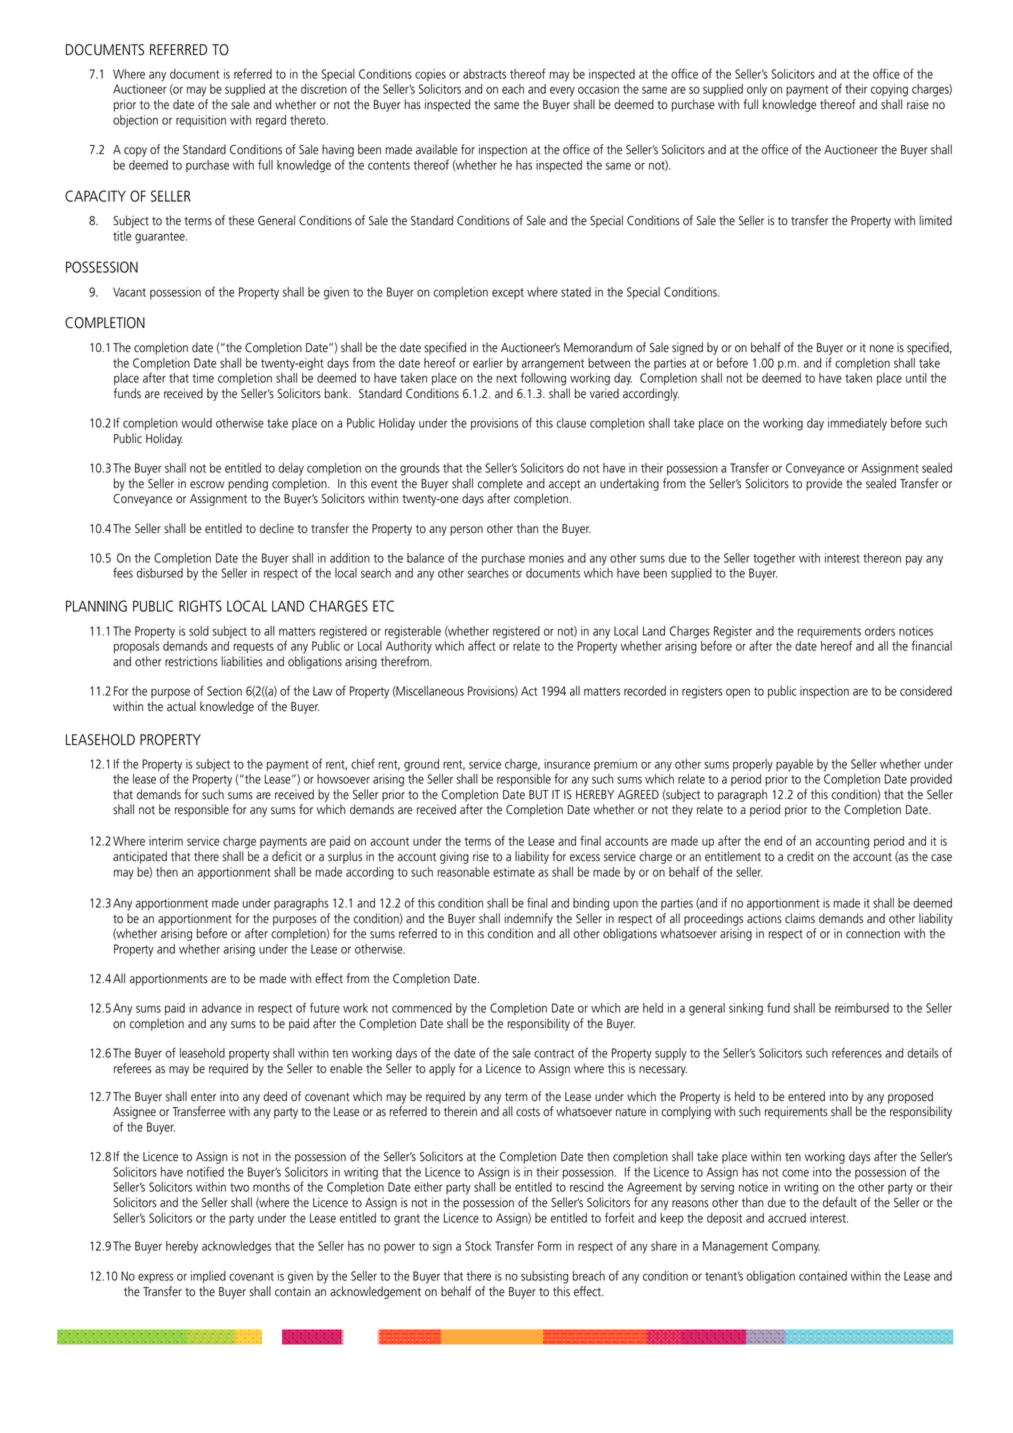 The image size is (1013, 1433). Describe the element at coordinates (550, 1246) in the screenshot. I see `Form` at that location.
